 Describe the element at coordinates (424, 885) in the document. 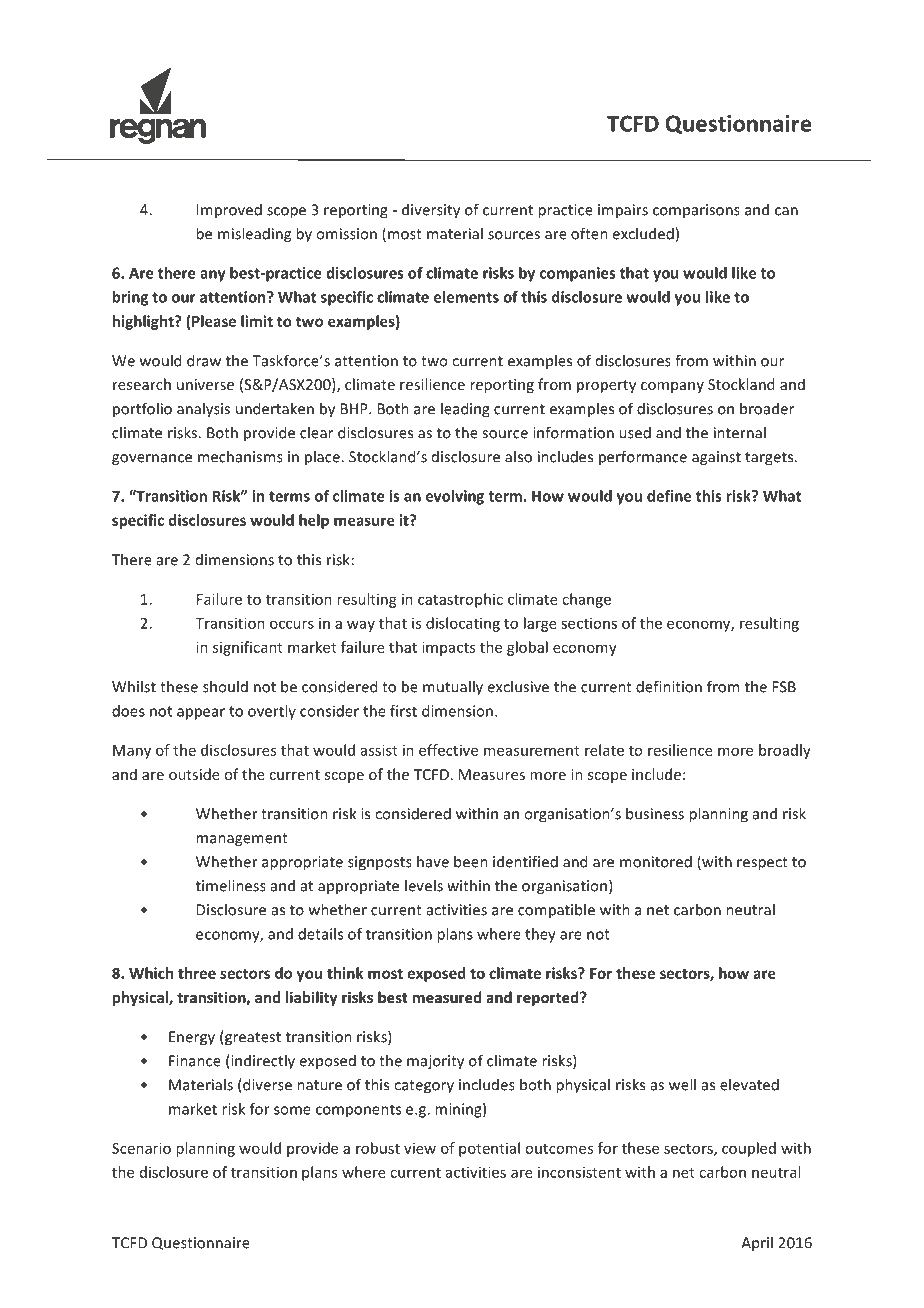

I see `levels` at that location.
